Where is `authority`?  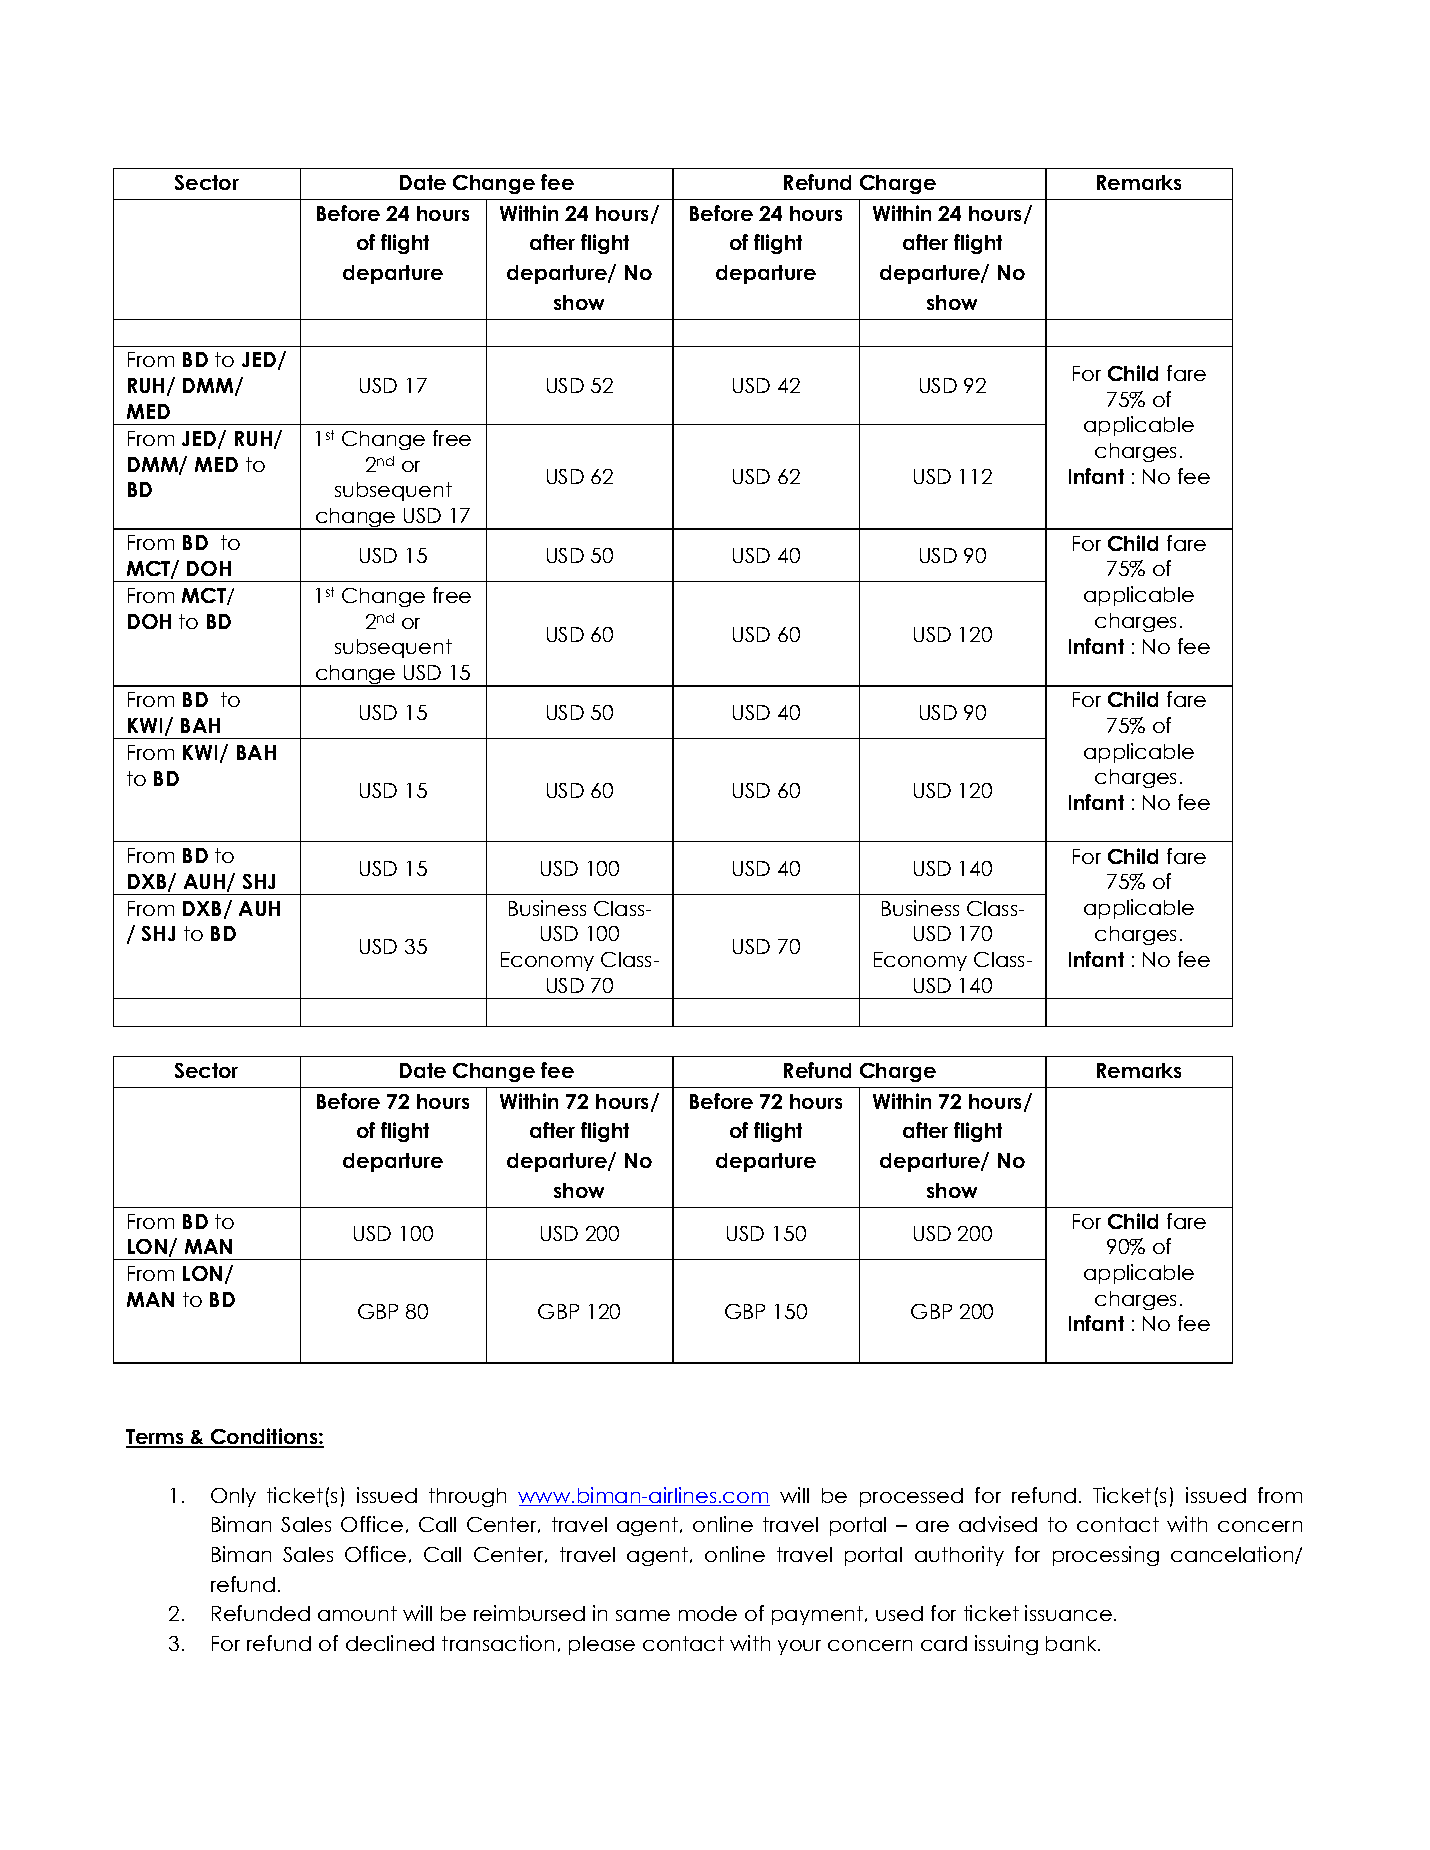 authority is located at coordinates (959, 1556).
